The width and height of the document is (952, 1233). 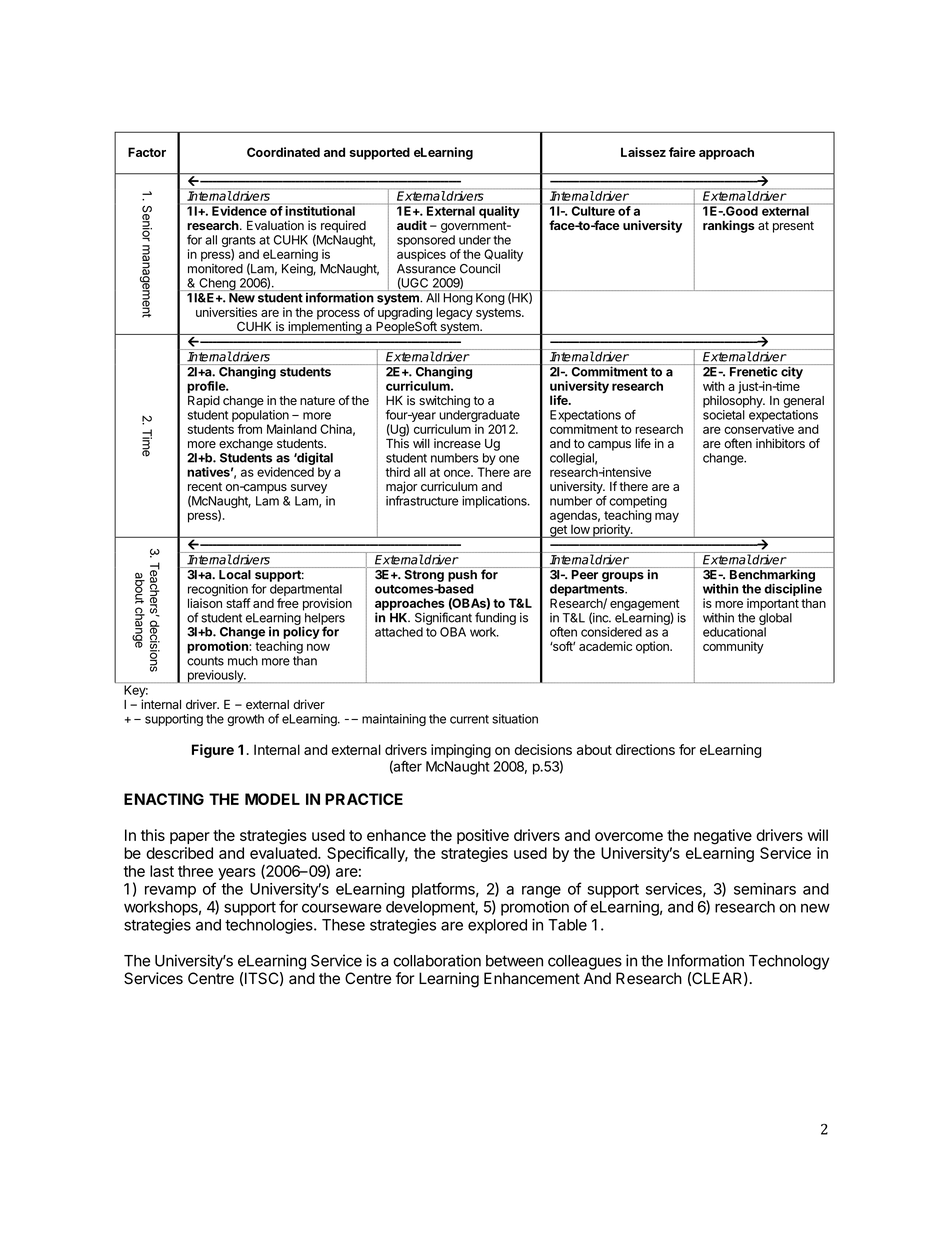 I want to click on revamp, so click(x=170, y=892).
